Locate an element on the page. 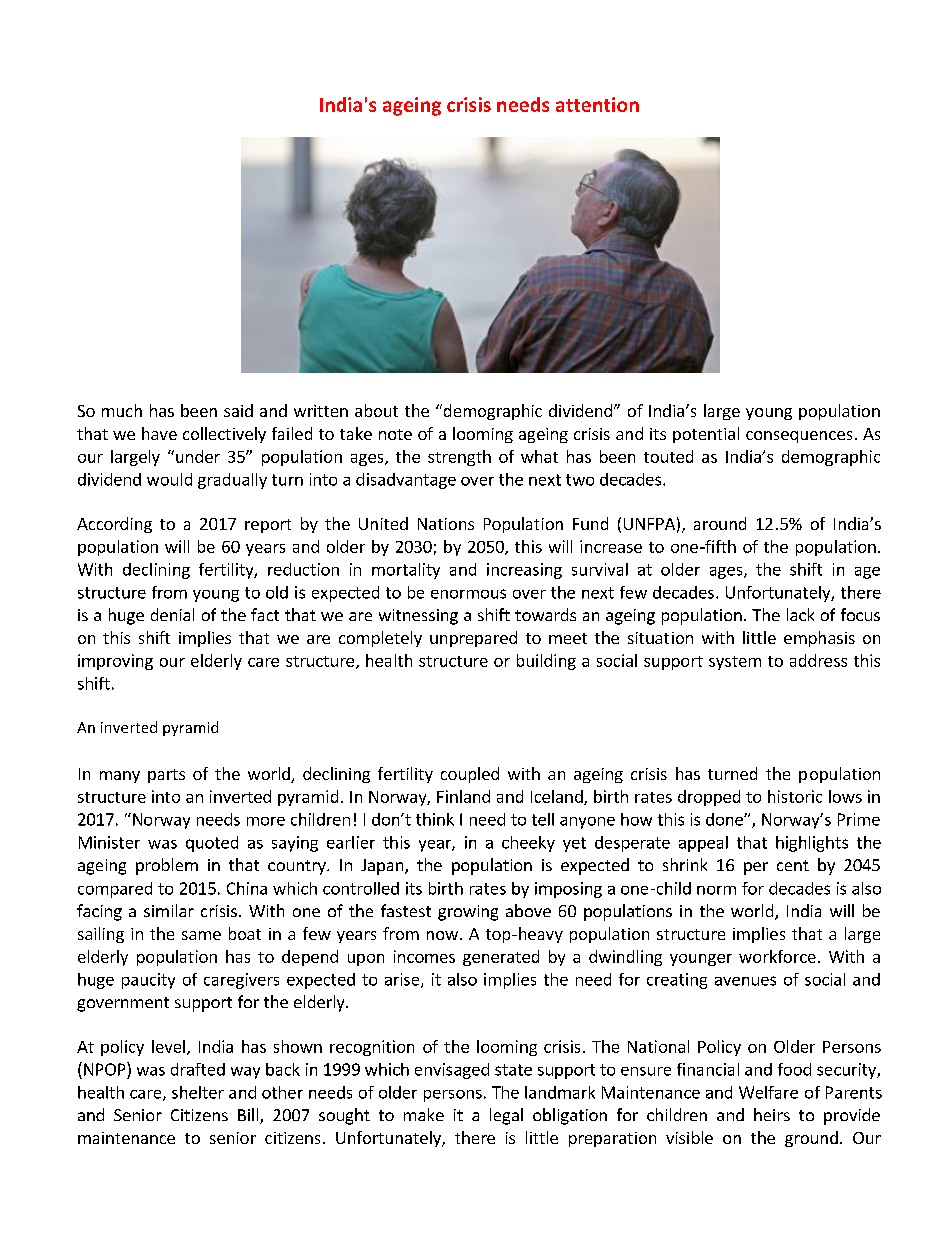 This page has height=1233, width=952. much is located at coordinates (122, 410).
